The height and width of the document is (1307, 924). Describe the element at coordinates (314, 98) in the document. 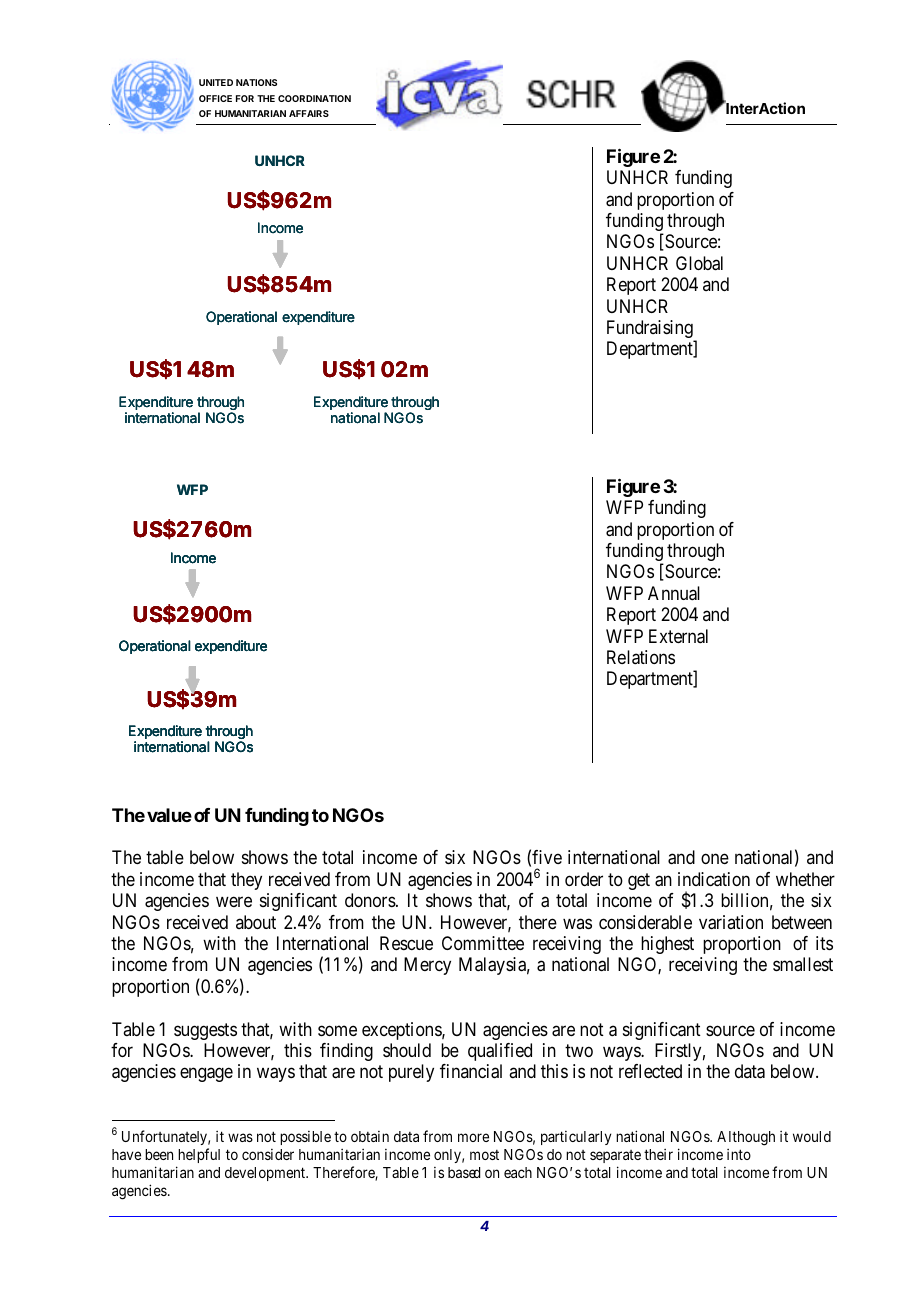

I see `COORDINATION` at that location.
